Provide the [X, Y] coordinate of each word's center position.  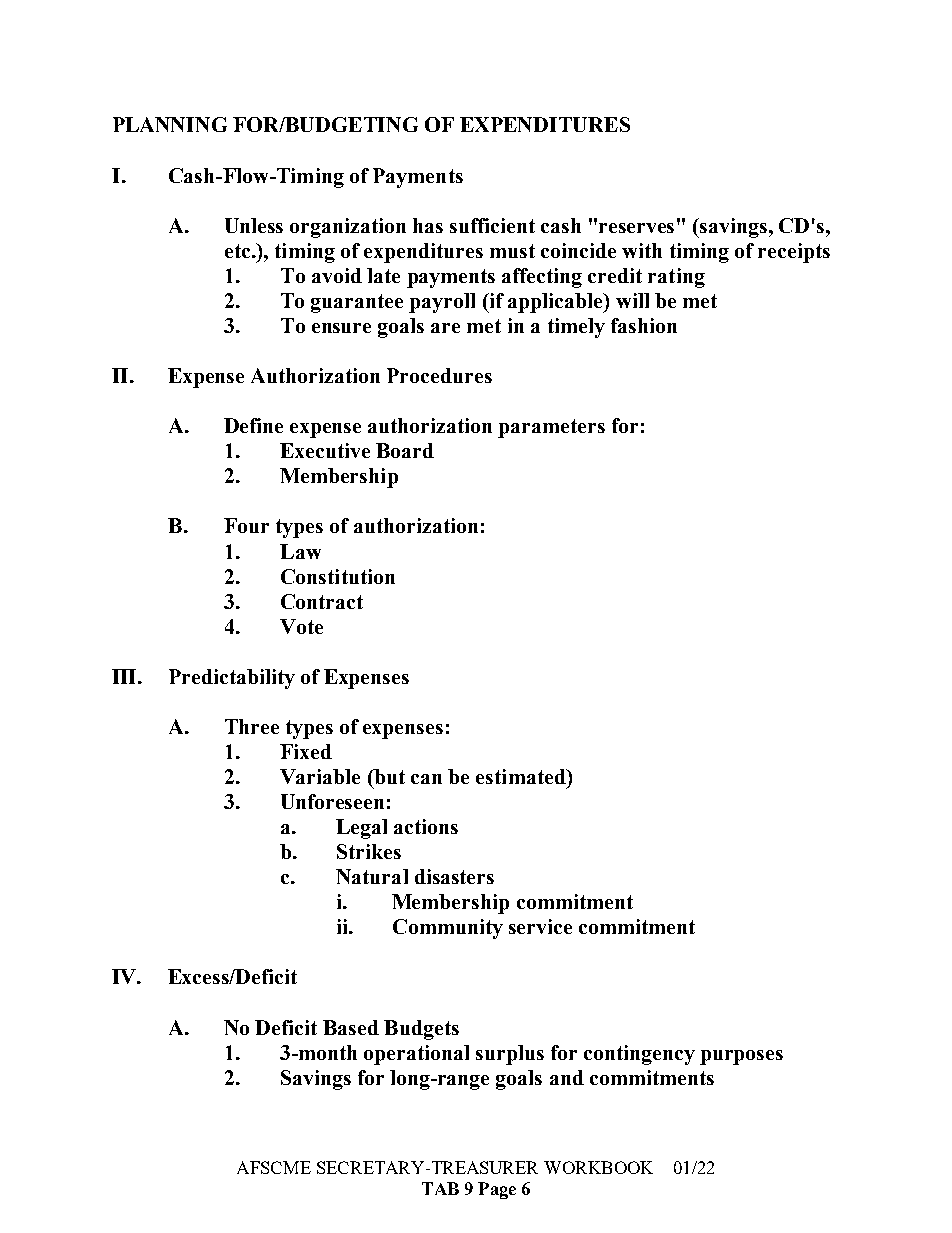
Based [351, 1027]
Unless [254, 225]
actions [426, 826]
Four [246, 525]
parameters [551, 428]
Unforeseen [332, 801]
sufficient [492, 225]
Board [405, 450]
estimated [522, 776]
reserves [636, 228]
